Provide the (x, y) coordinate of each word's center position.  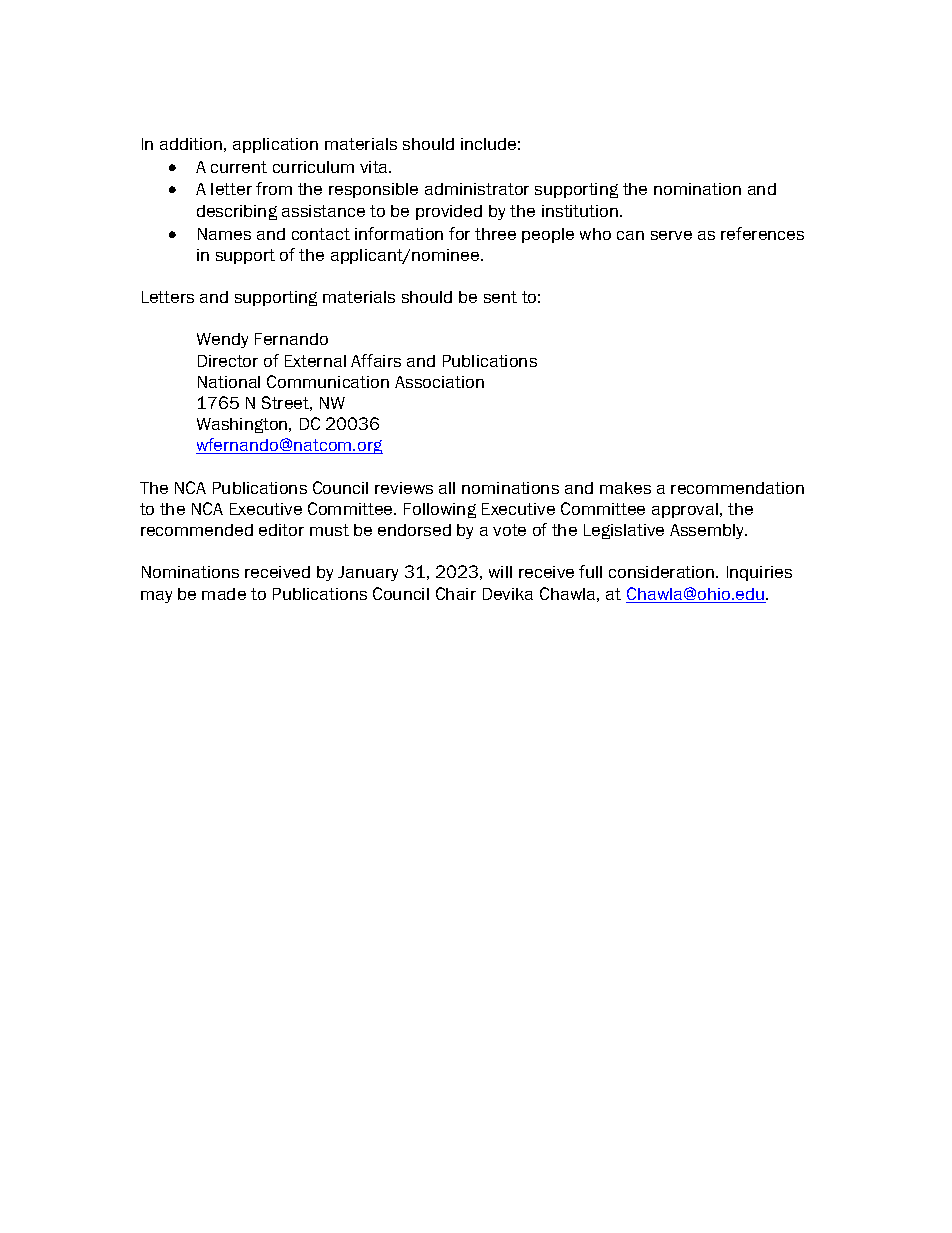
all (447, 488)
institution (581, 211)
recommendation (737, 488)
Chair (456, 593)
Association (439, 382)
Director (228, 361)
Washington (243, 425)
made (224, 594)
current (239, 167)
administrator (477, 189)
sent (500, 297)
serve (671, 235)
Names (224, 234)
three (495, 234)
